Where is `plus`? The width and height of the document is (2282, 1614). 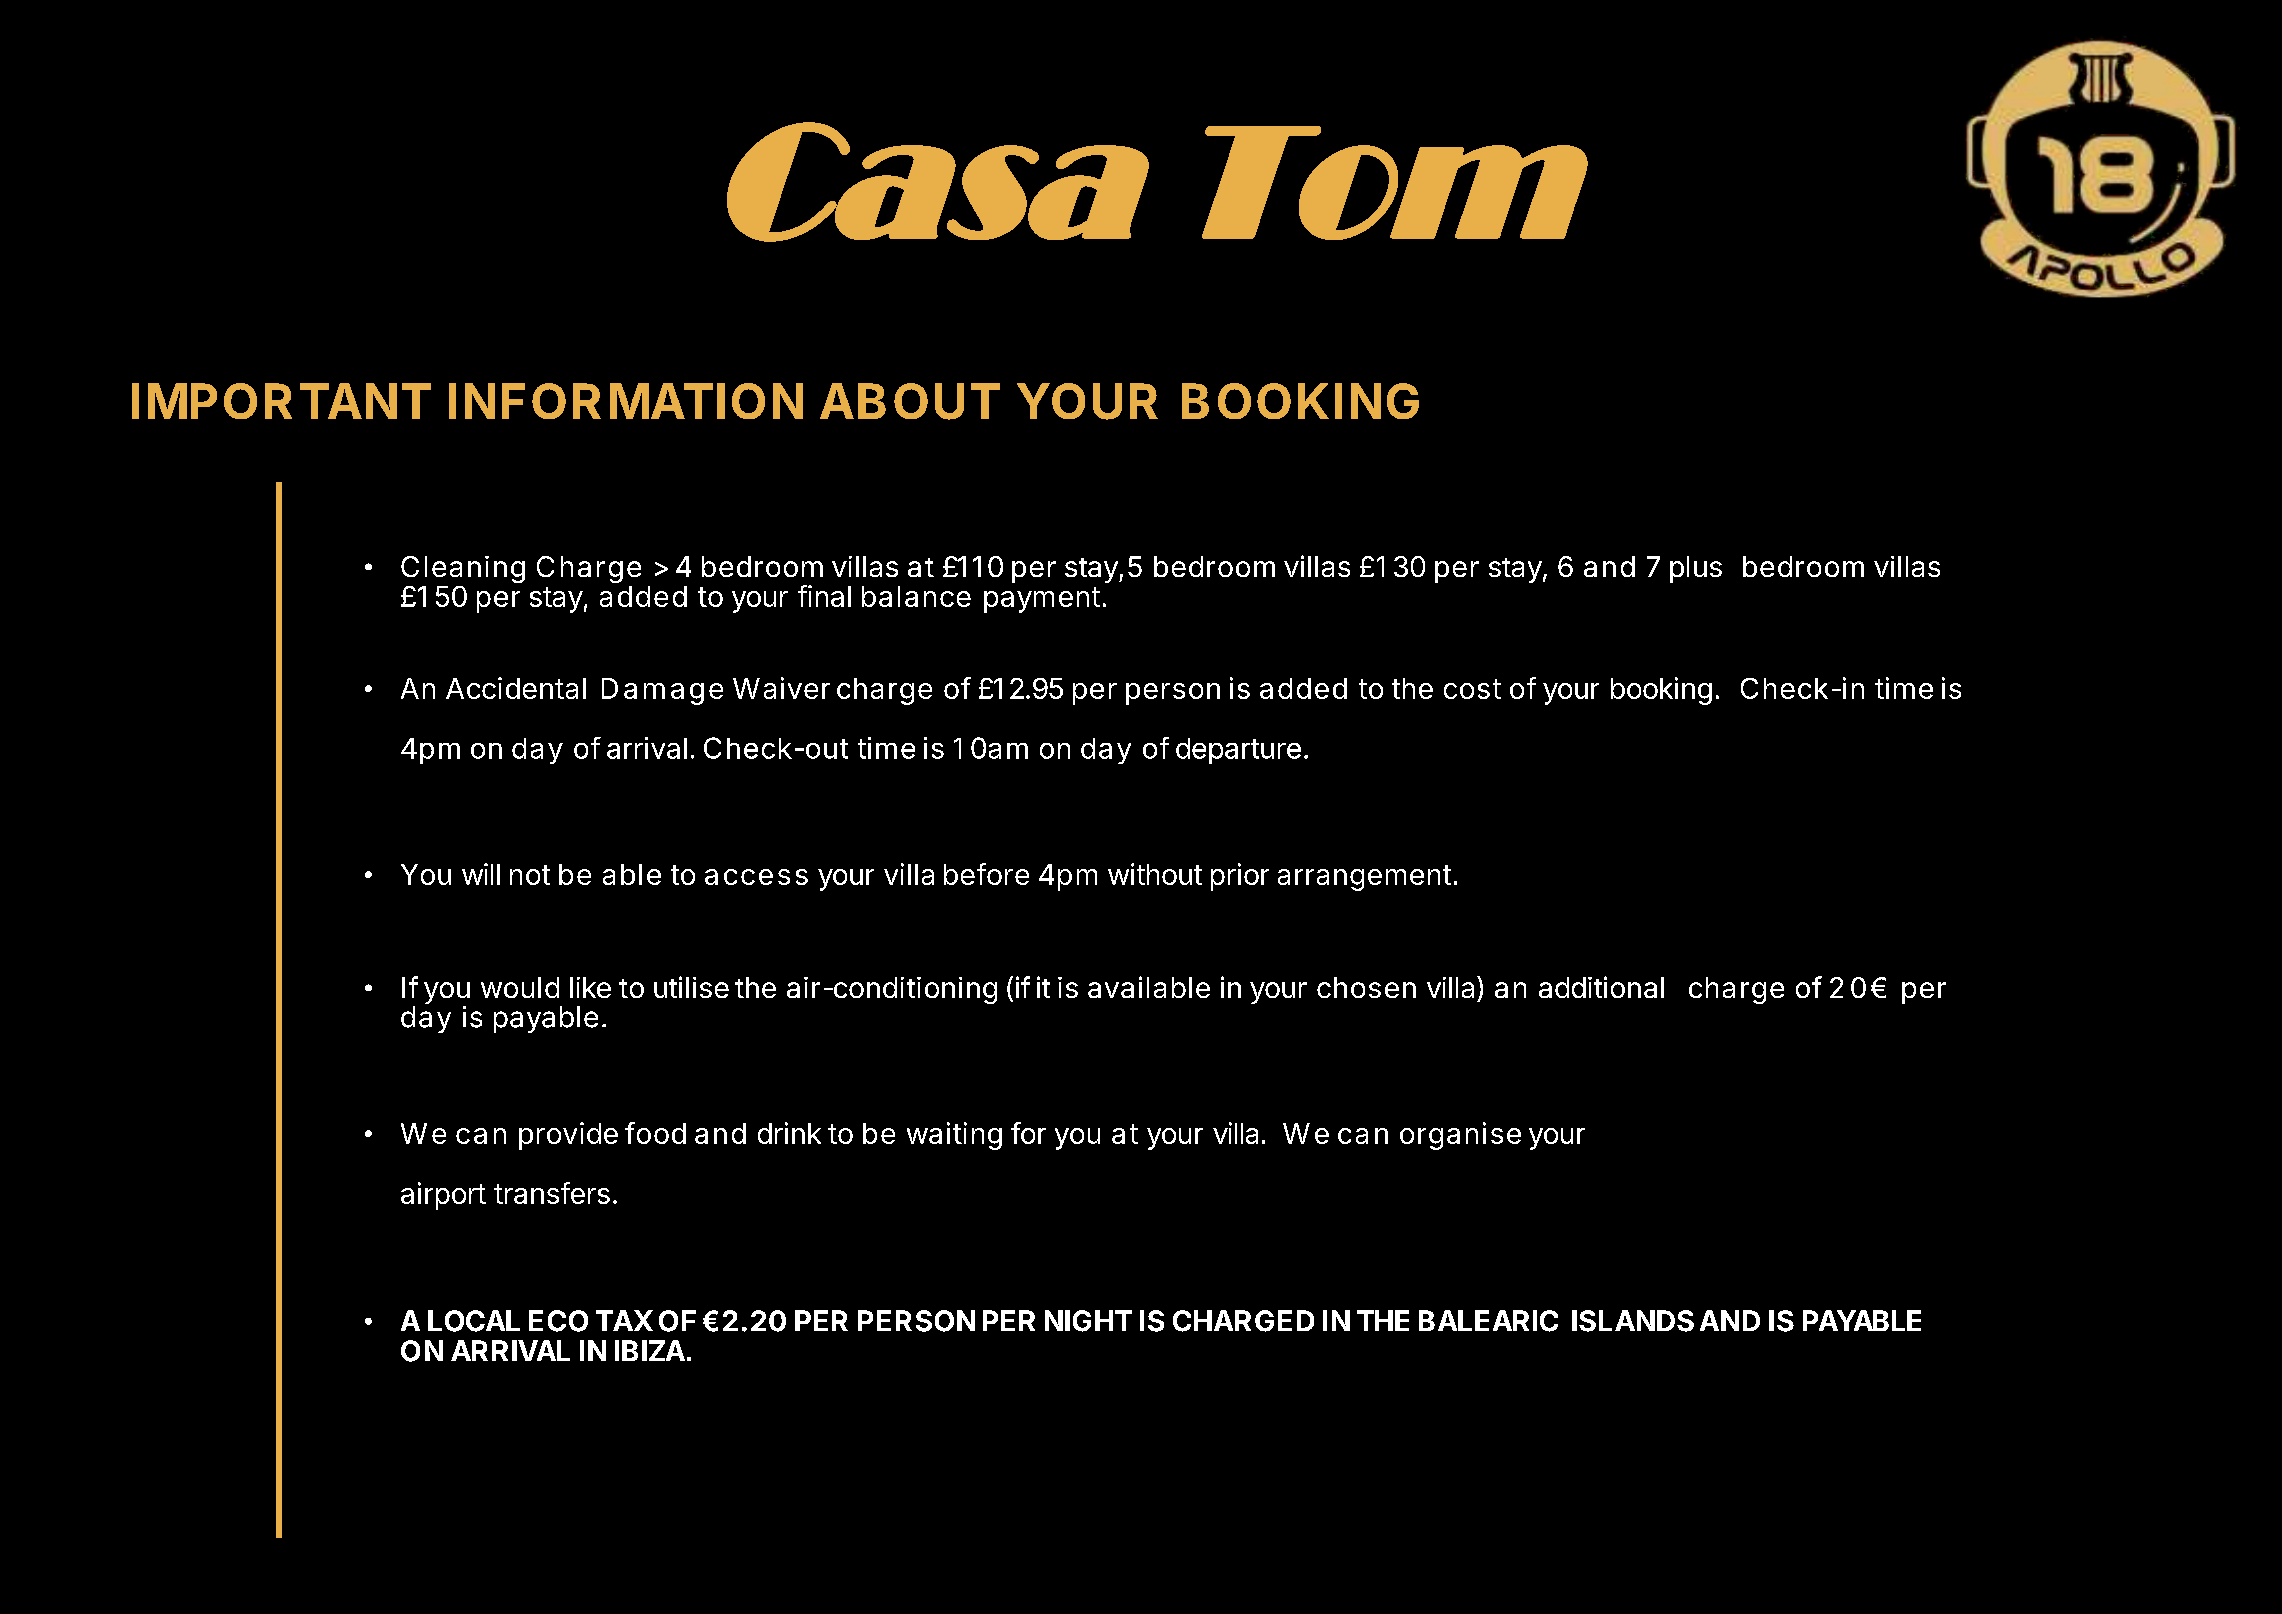 plus is located at coordinates (1696, 569).
